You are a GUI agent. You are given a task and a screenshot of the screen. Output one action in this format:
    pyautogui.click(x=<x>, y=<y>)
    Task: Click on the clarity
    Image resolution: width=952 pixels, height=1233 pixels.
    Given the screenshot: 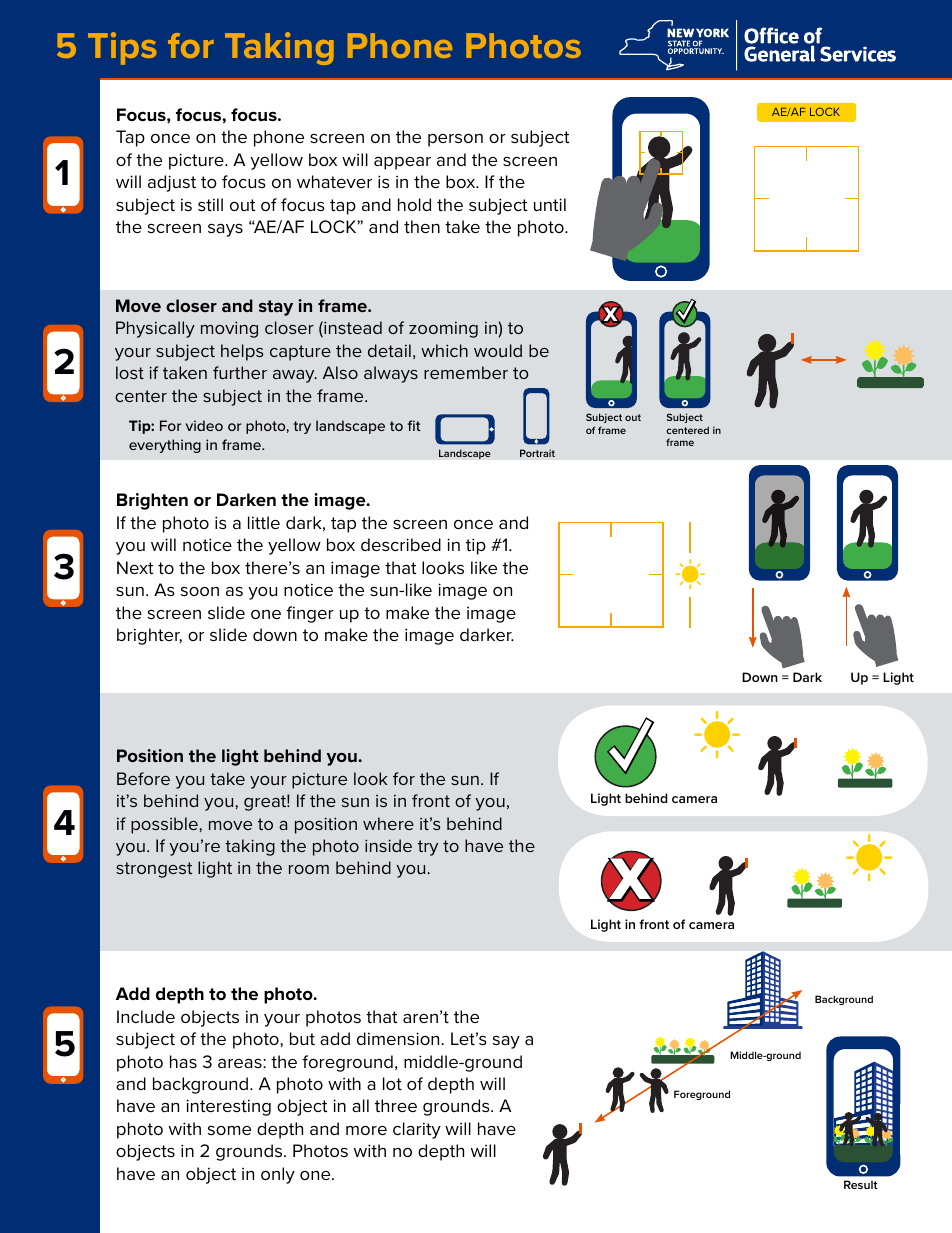 What is the action you would take?
    pyautogui.click(x=417, y=1130)
